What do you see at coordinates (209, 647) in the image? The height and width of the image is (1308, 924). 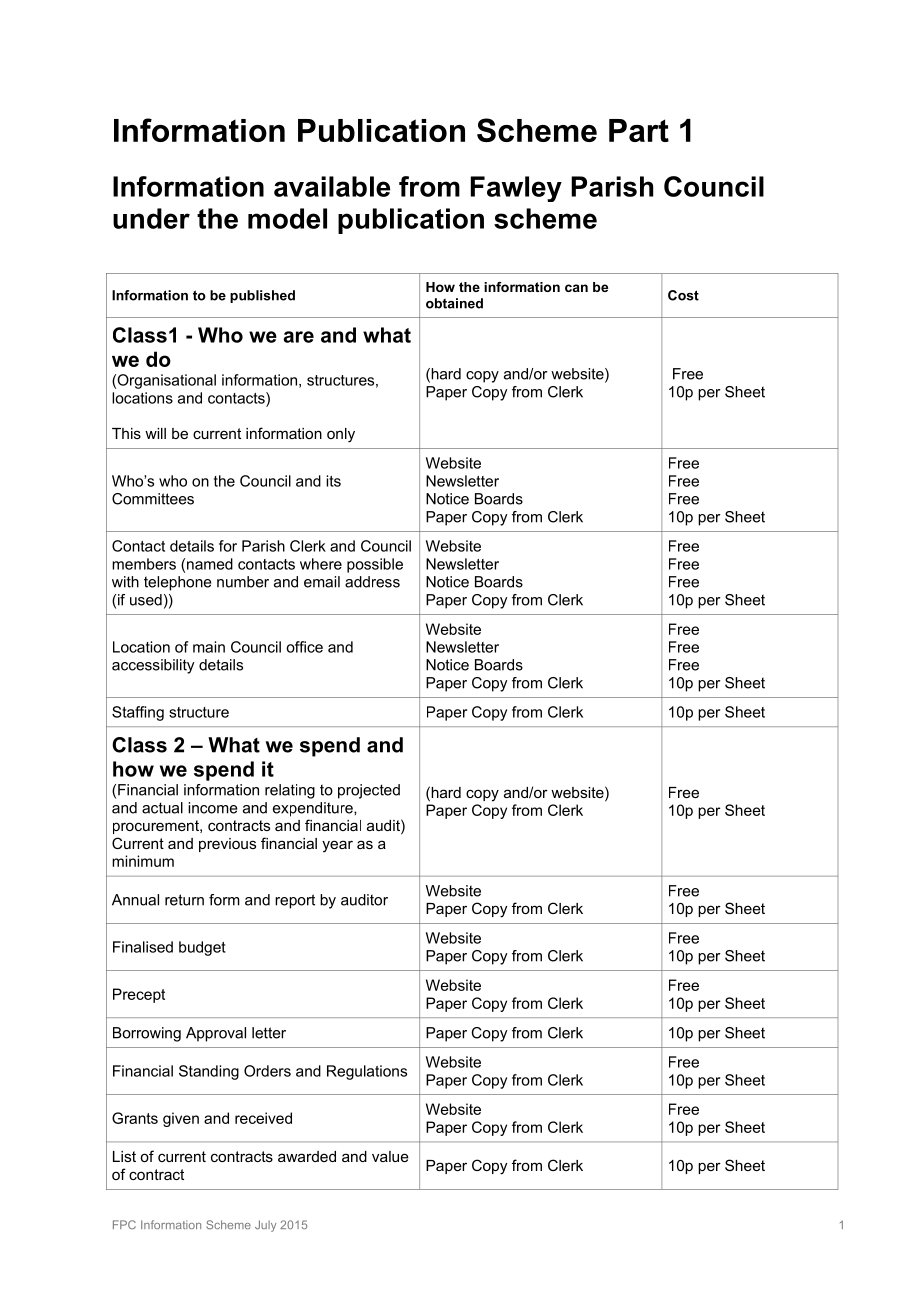 I see `main` at bounding box center [209, 647].
